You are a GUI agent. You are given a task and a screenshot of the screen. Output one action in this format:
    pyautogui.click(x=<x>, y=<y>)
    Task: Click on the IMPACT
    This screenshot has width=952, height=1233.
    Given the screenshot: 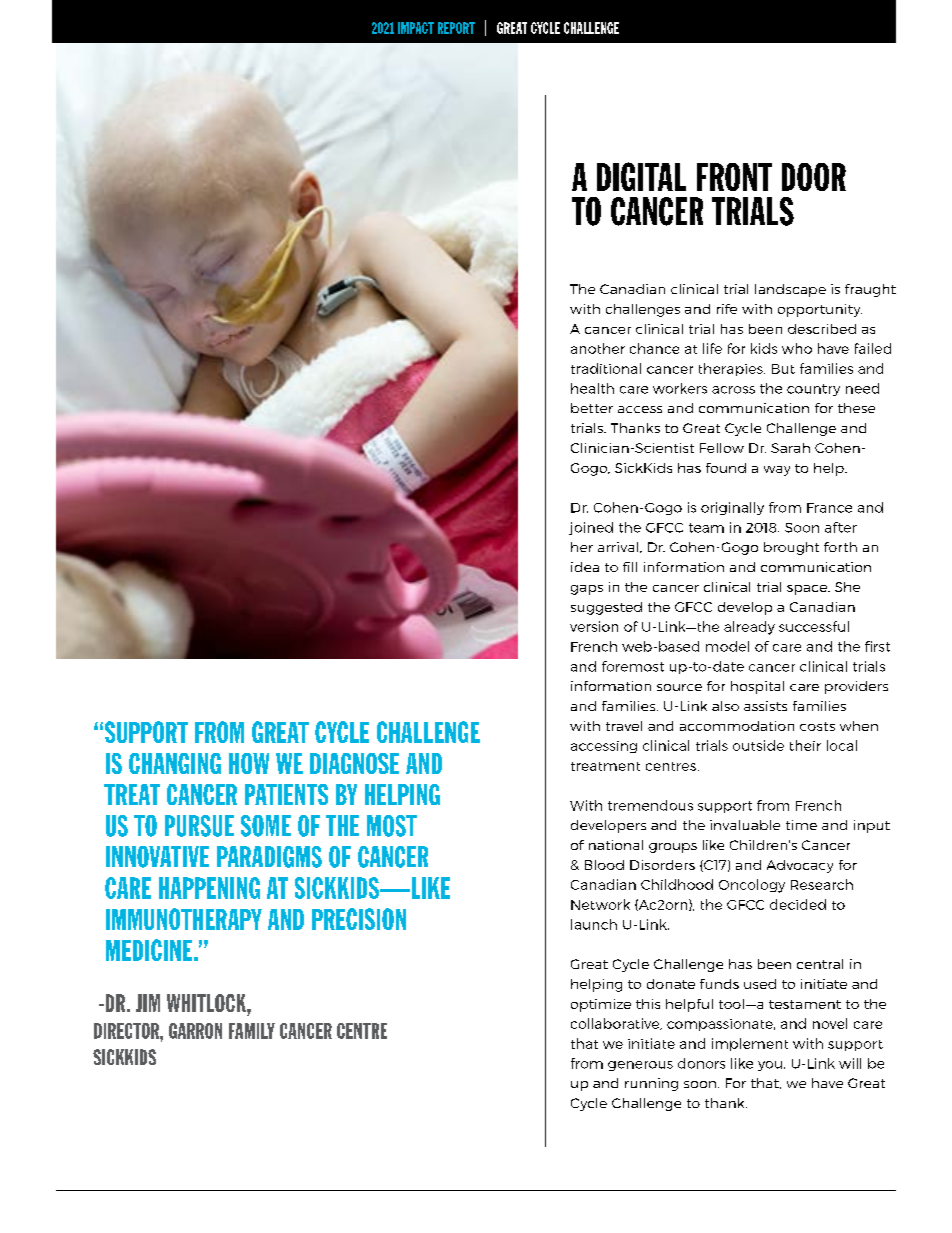 What is the action you would take?
    pyautogui.click(x=416, y=28)
